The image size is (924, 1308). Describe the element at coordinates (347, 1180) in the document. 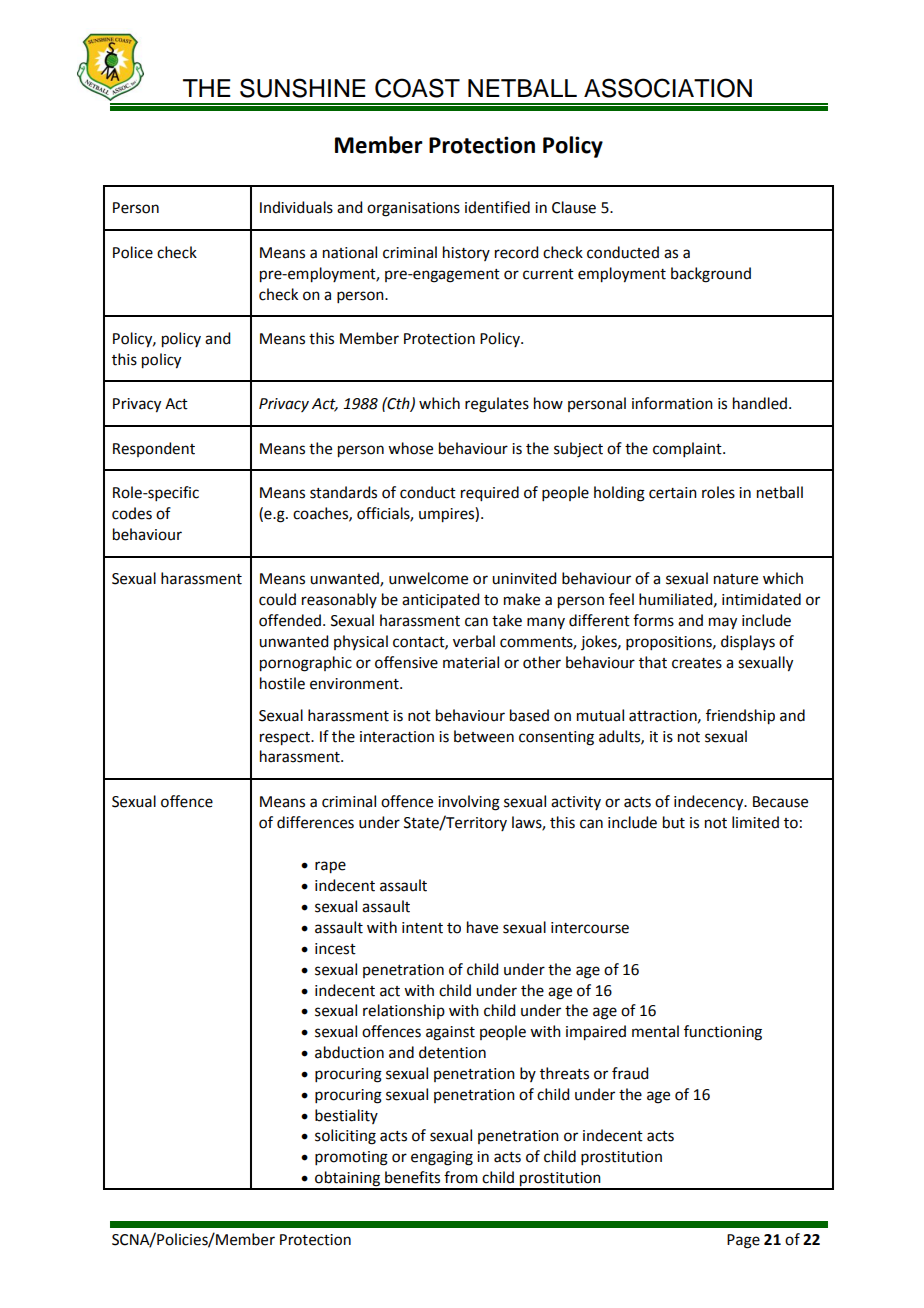

I see `obtaining` at that location.
